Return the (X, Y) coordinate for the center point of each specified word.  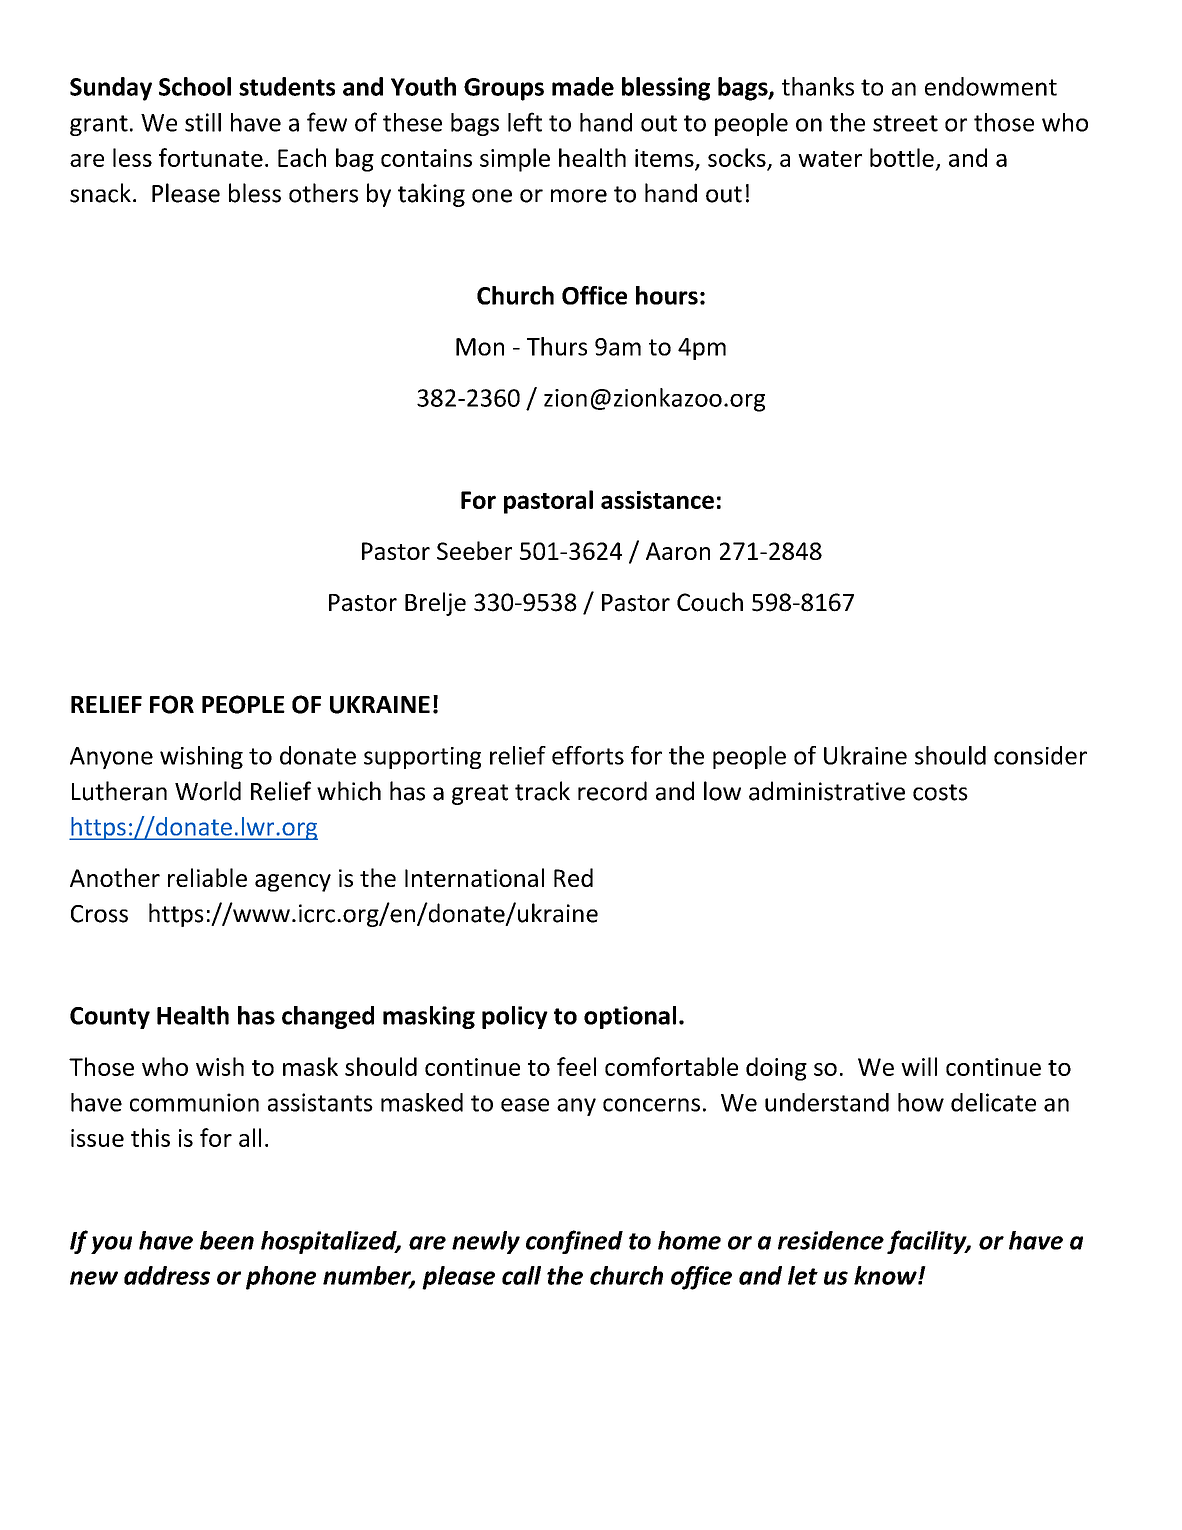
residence (831, 1240)
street (905, 123)
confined (574, 1242)
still (203, 122)
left (525, 122)
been (227, 1240)
